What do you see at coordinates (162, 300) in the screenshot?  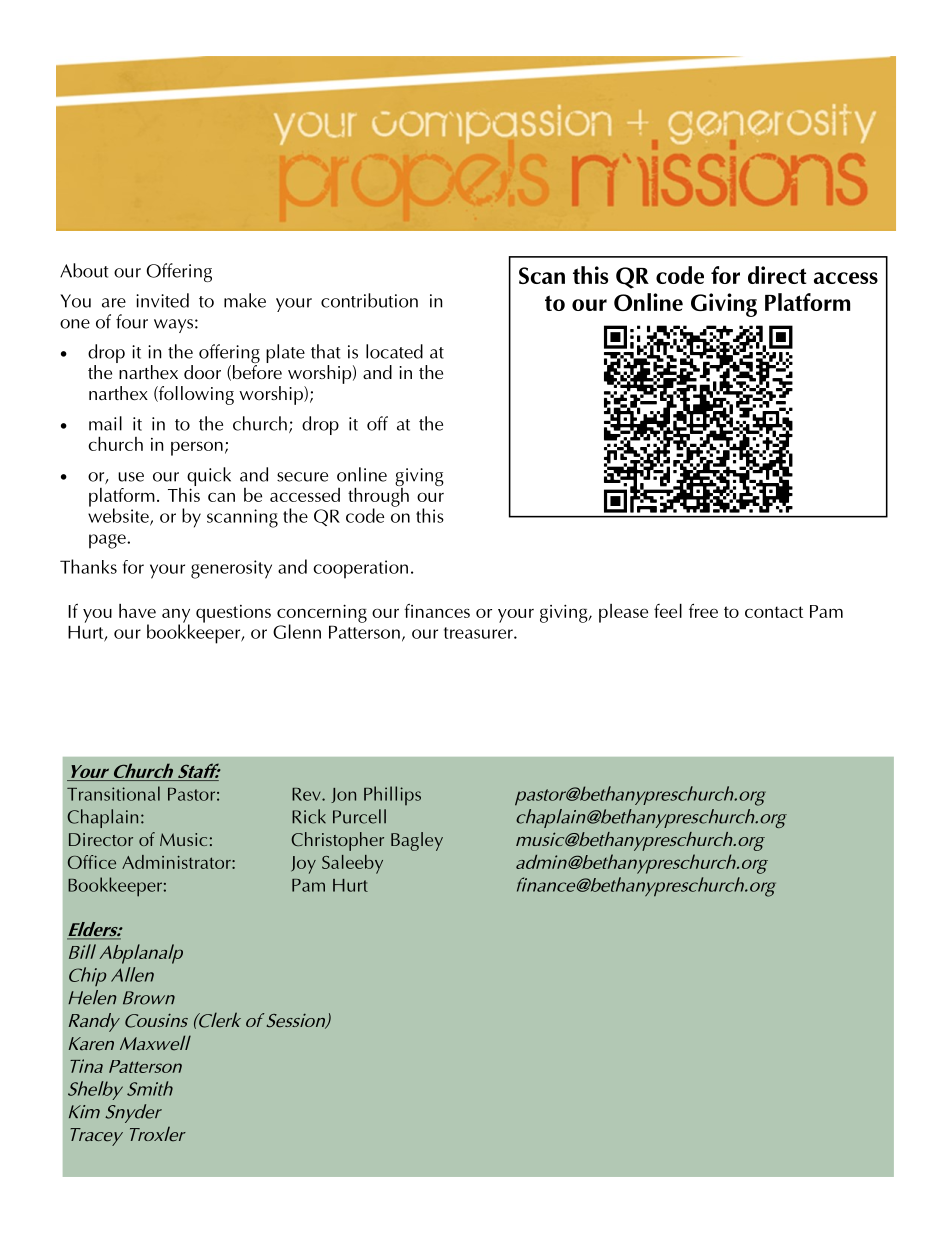 I see `invited` at bounding box center [162, 300].
